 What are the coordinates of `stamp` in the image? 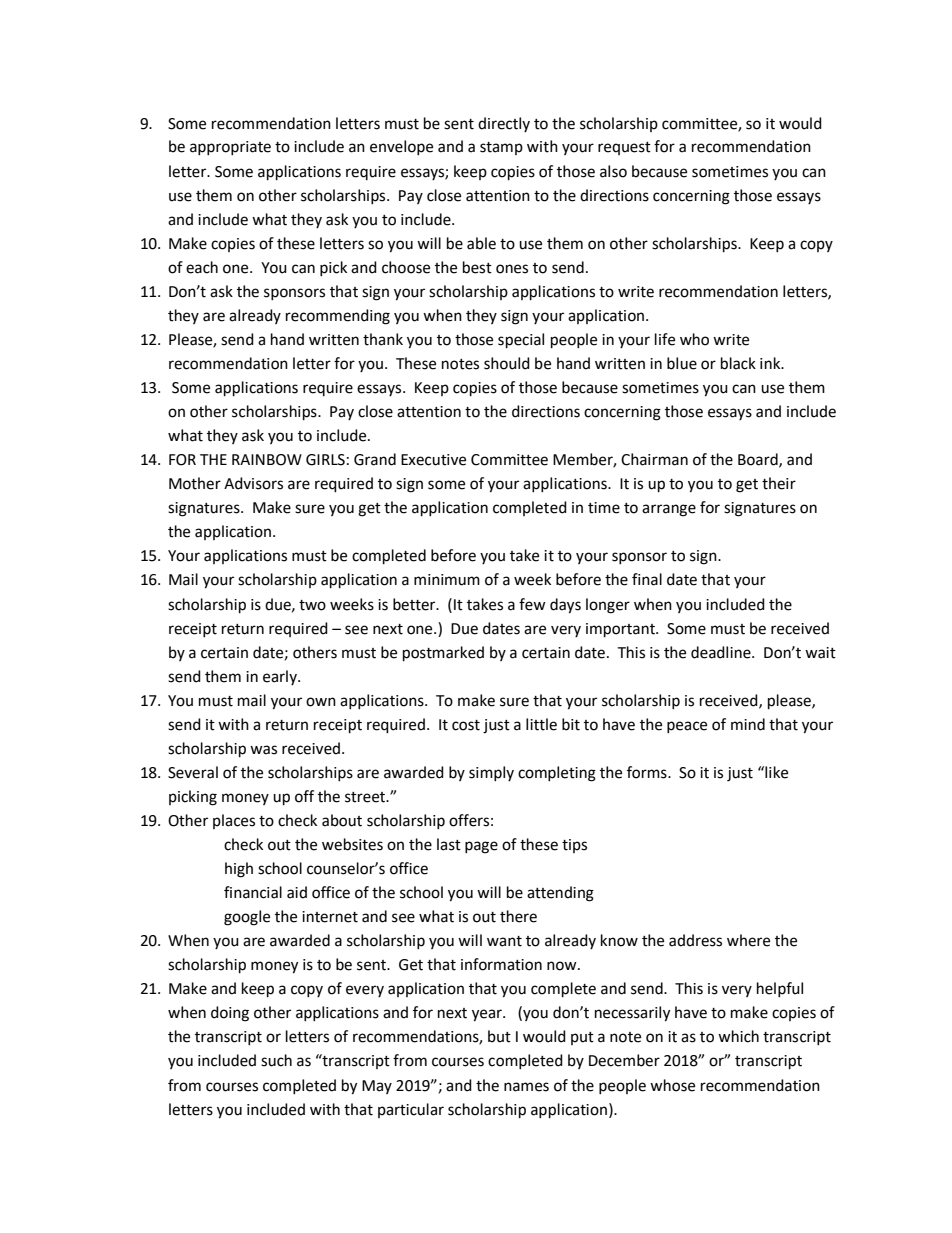 It's located at (501, 148).
